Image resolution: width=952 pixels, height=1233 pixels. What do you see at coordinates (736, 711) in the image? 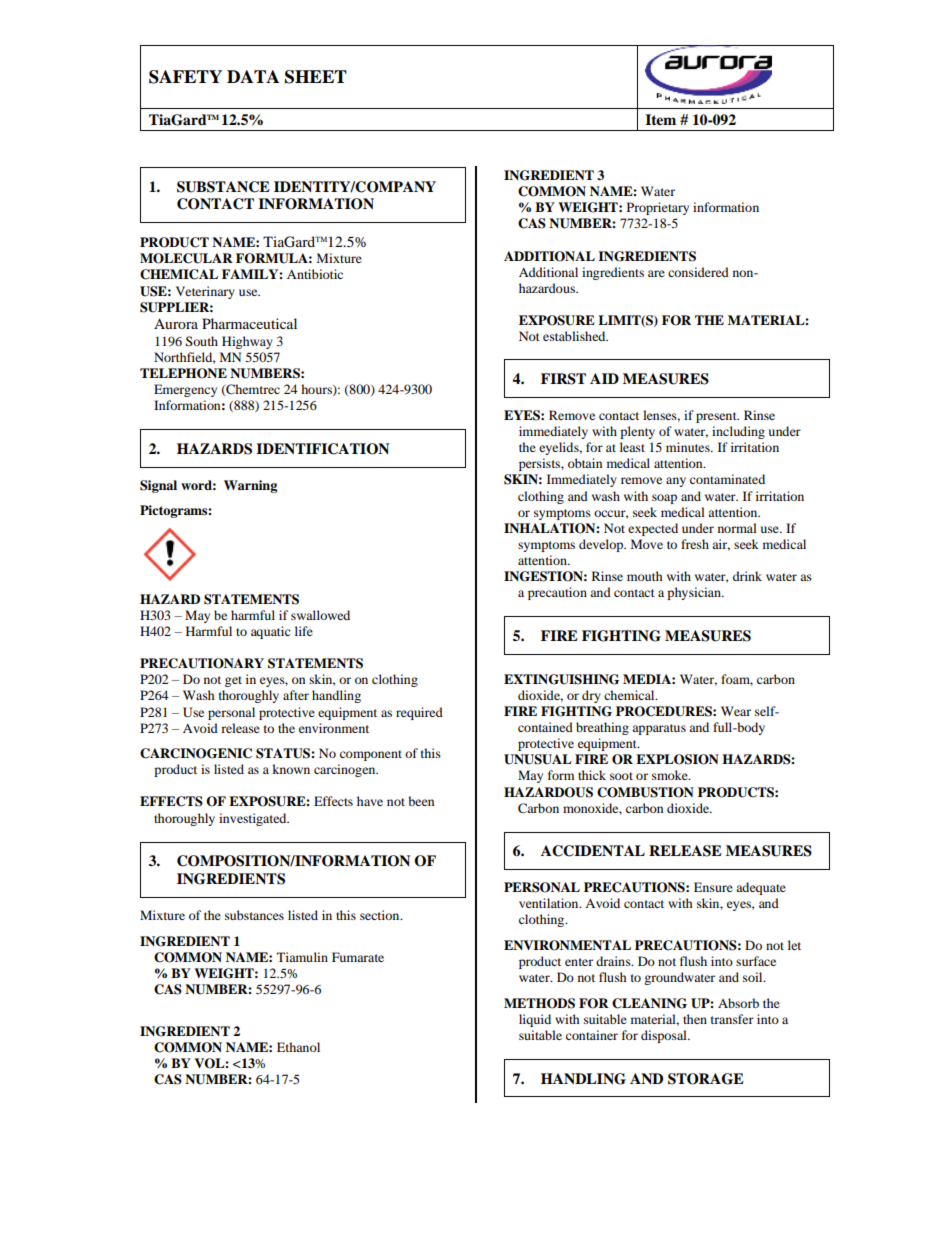
I see `Wear` at bounding box center [736, 711].
